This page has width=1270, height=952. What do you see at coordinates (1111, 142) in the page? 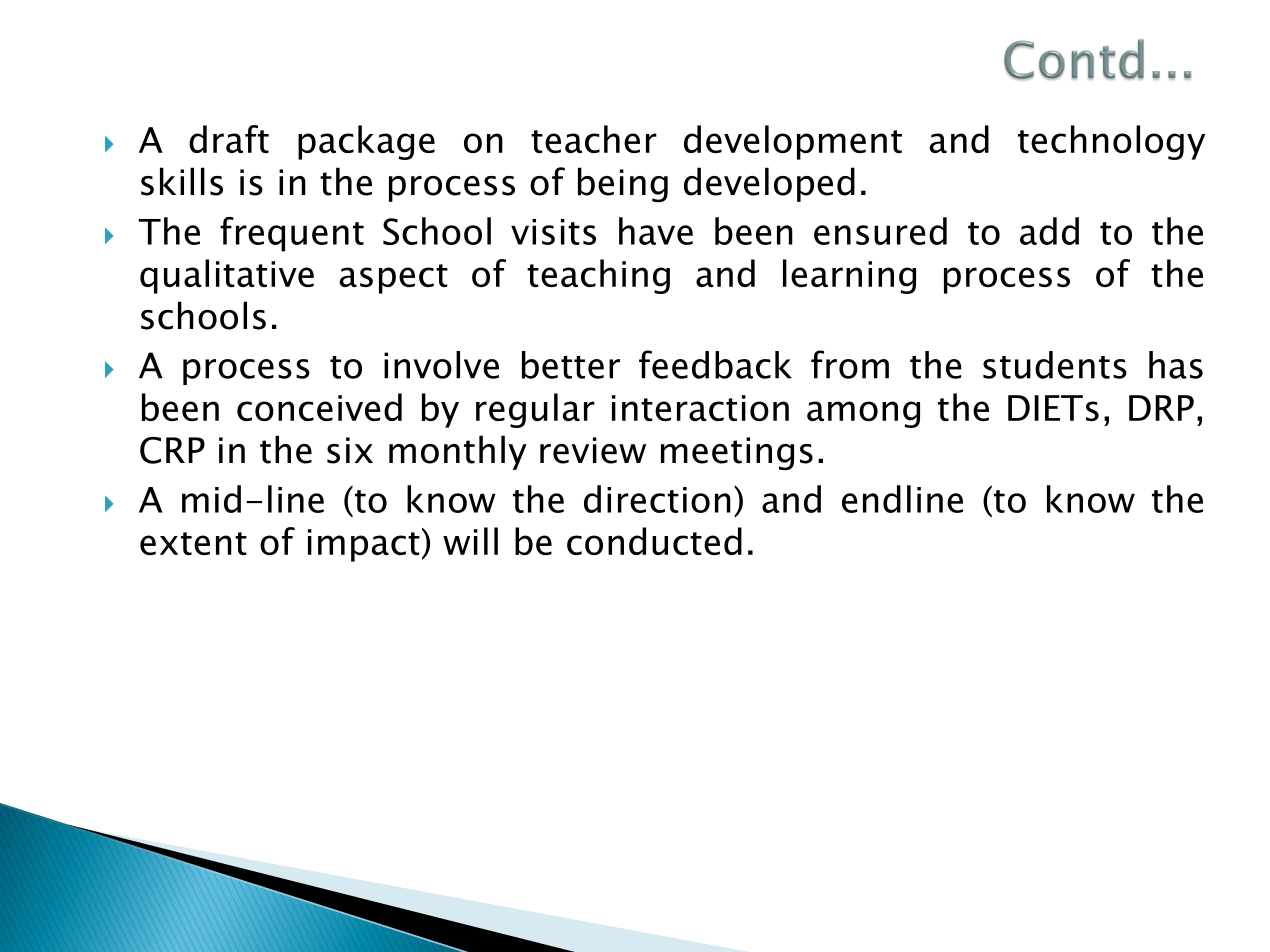
I see `technology` at bounding box center [1111, 142].
